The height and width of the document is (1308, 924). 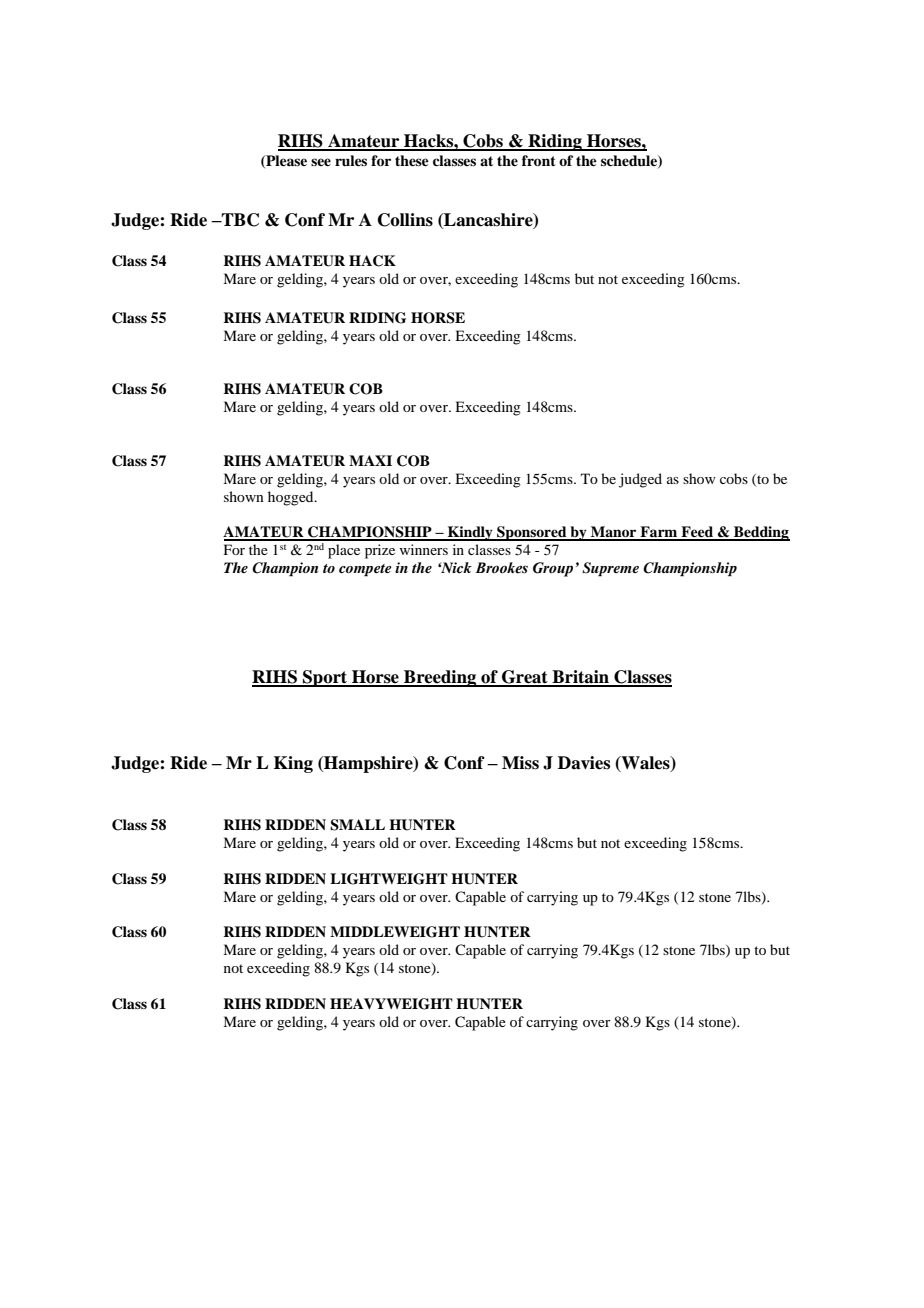 I want to click on HEAVYWEIGHT, so click(x=391, y=1004).
